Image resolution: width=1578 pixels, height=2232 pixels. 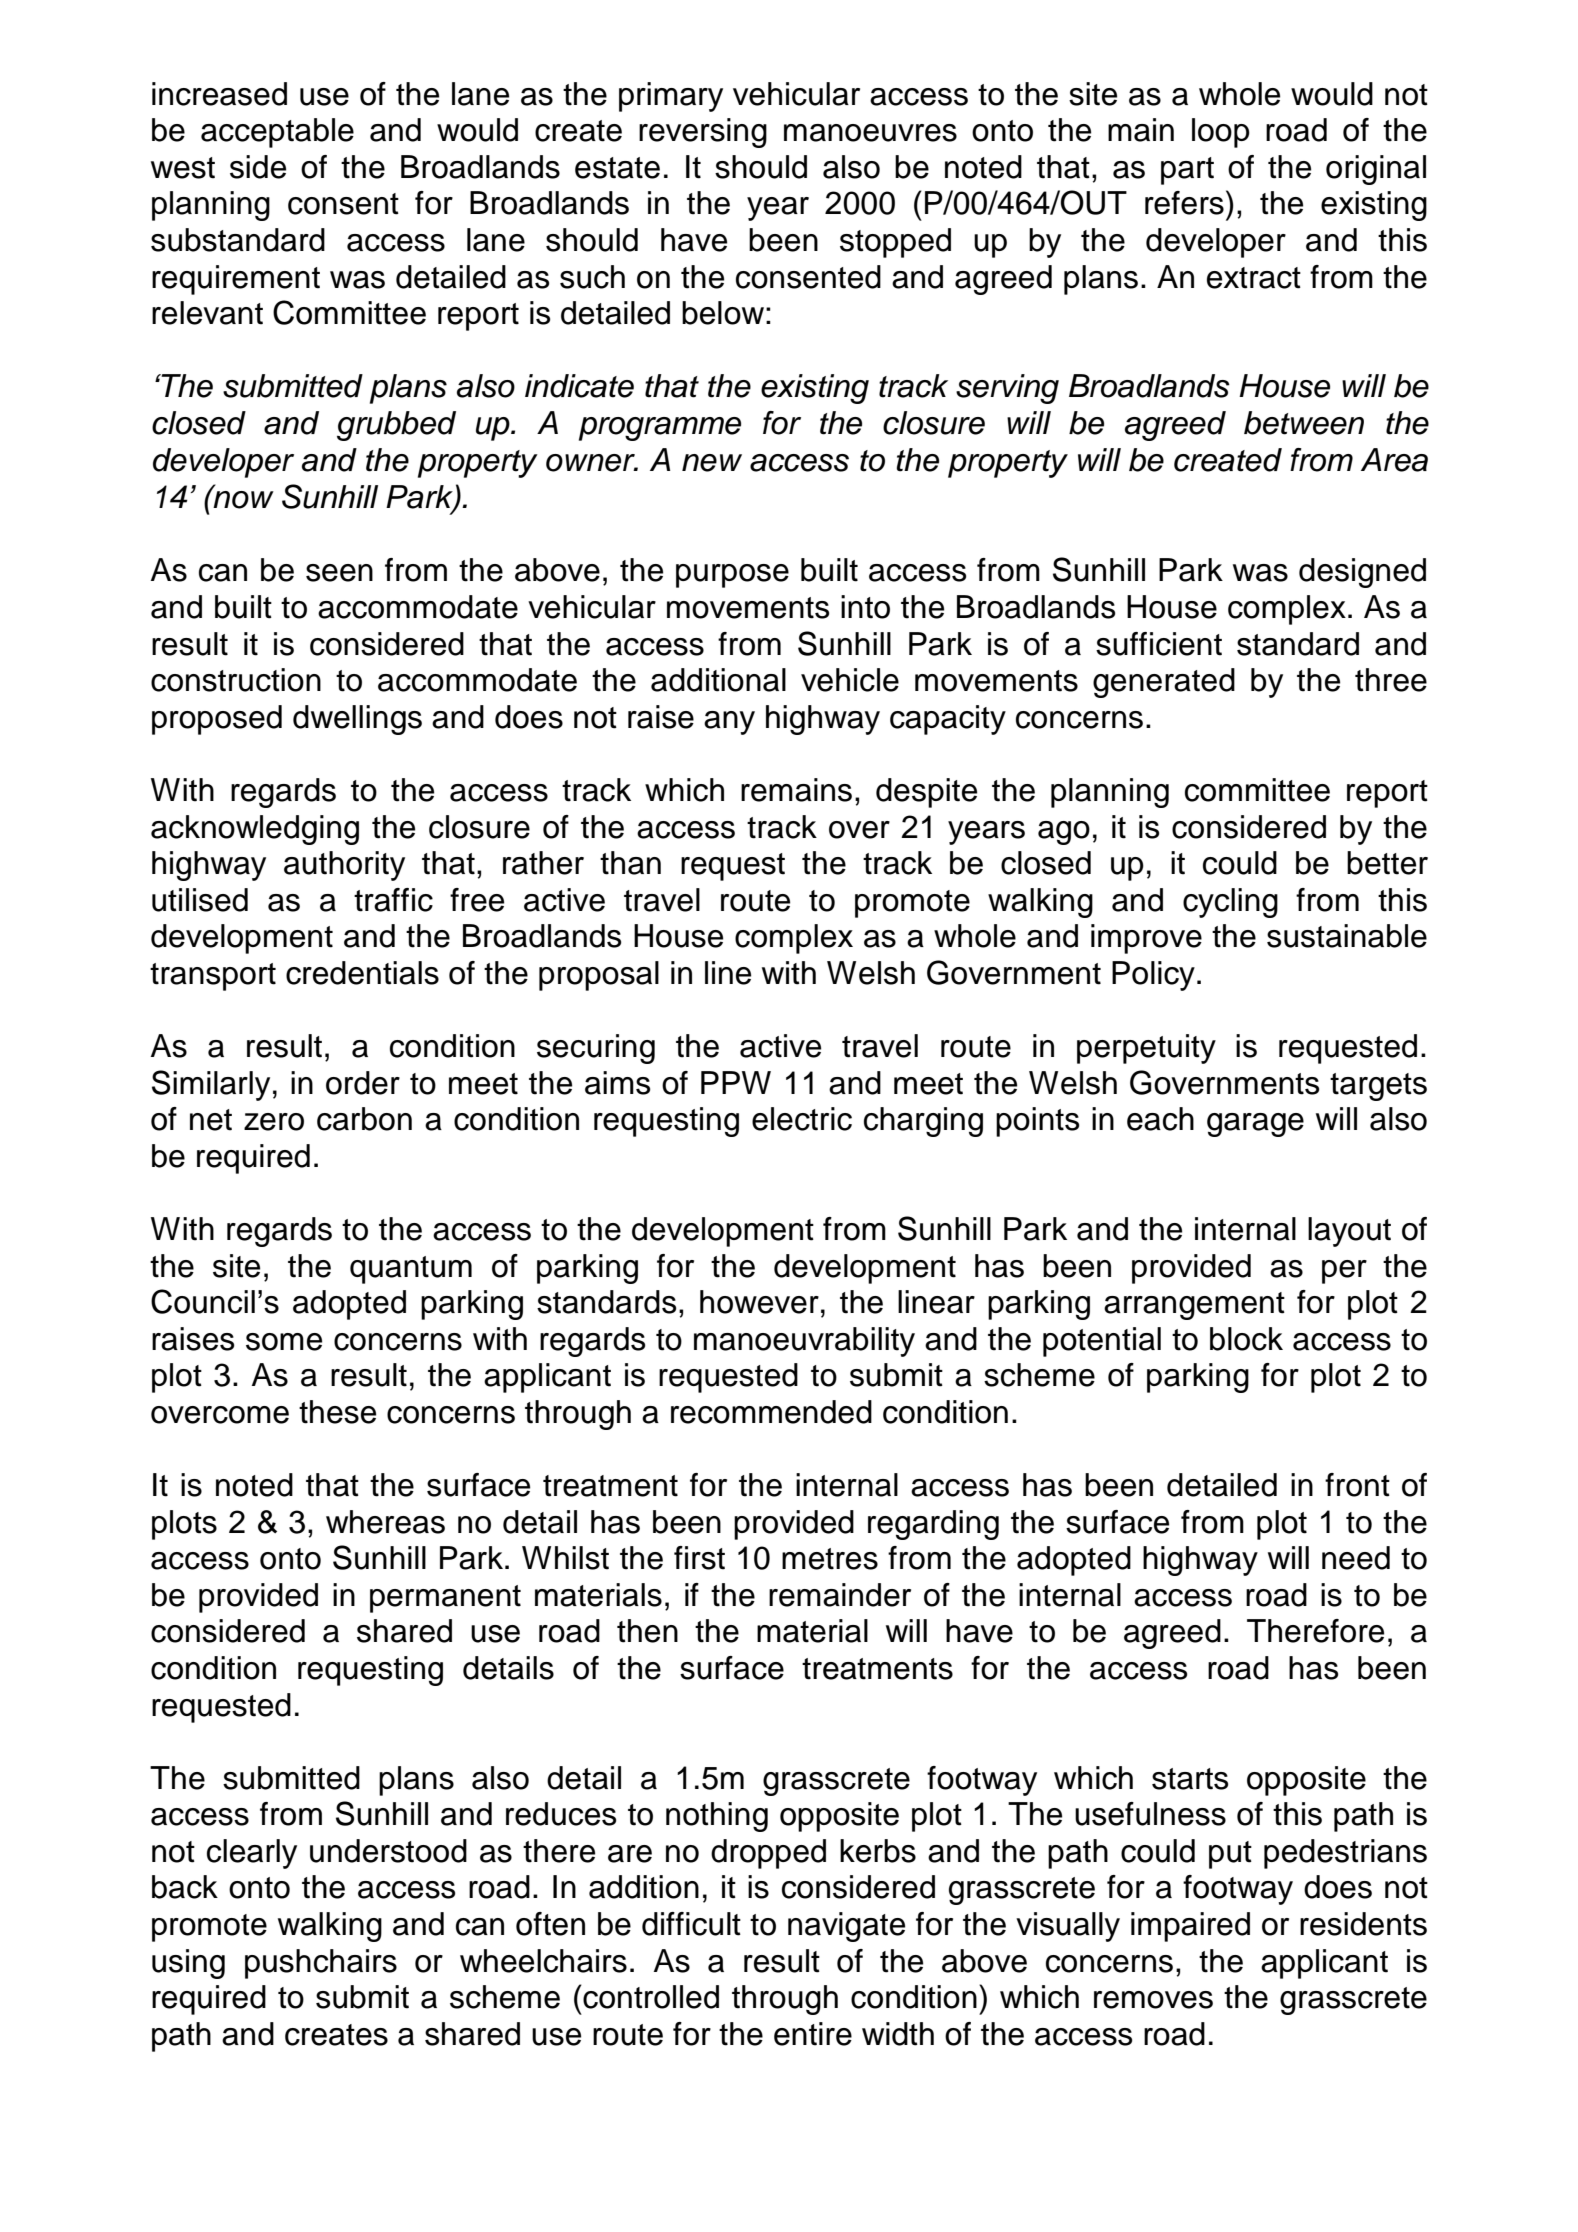 I want to click on manoeuvres, so click(x=870, y=133).
